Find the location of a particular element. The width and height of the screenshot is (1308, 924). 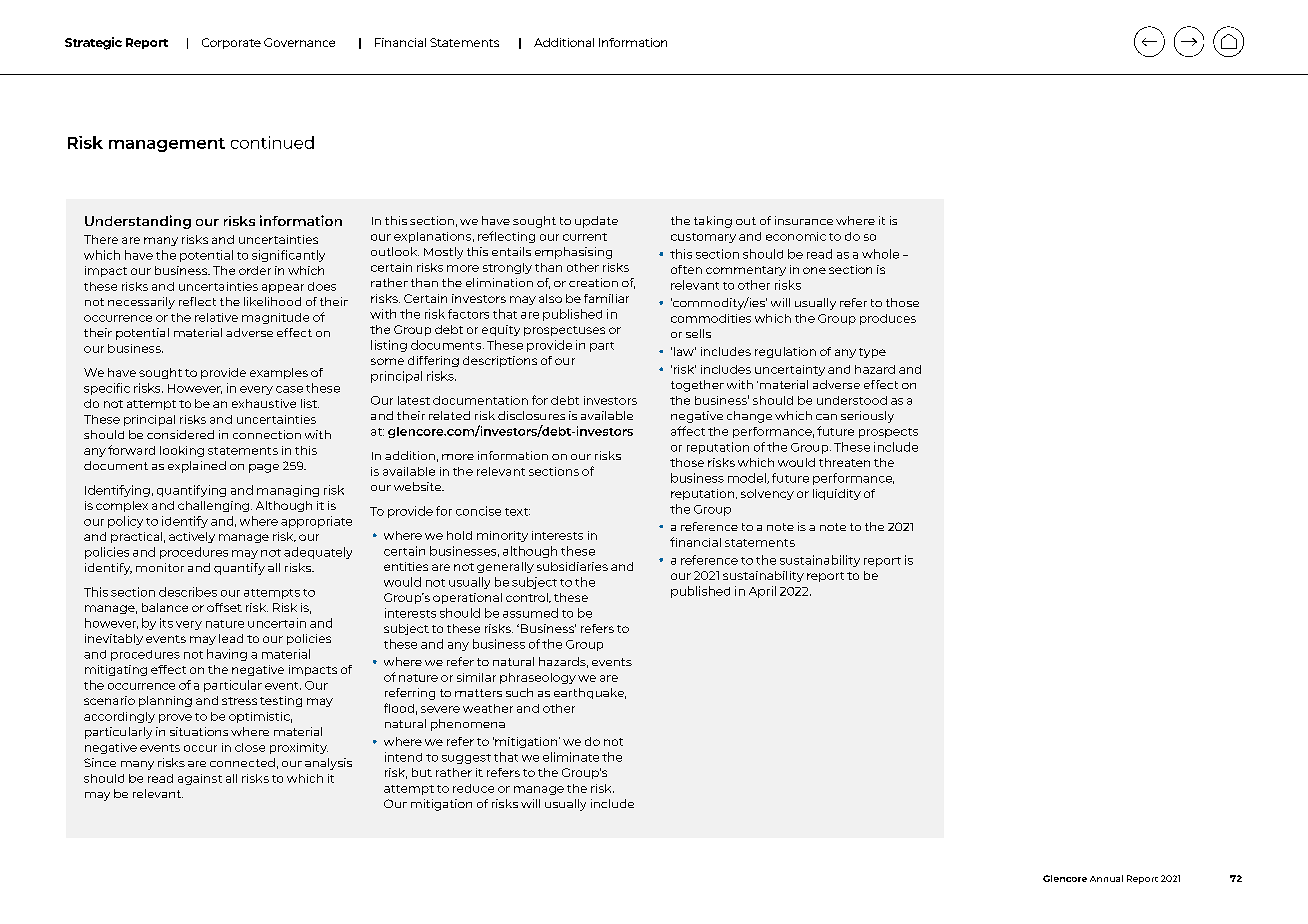

against is located at coordinates (200, 779).
